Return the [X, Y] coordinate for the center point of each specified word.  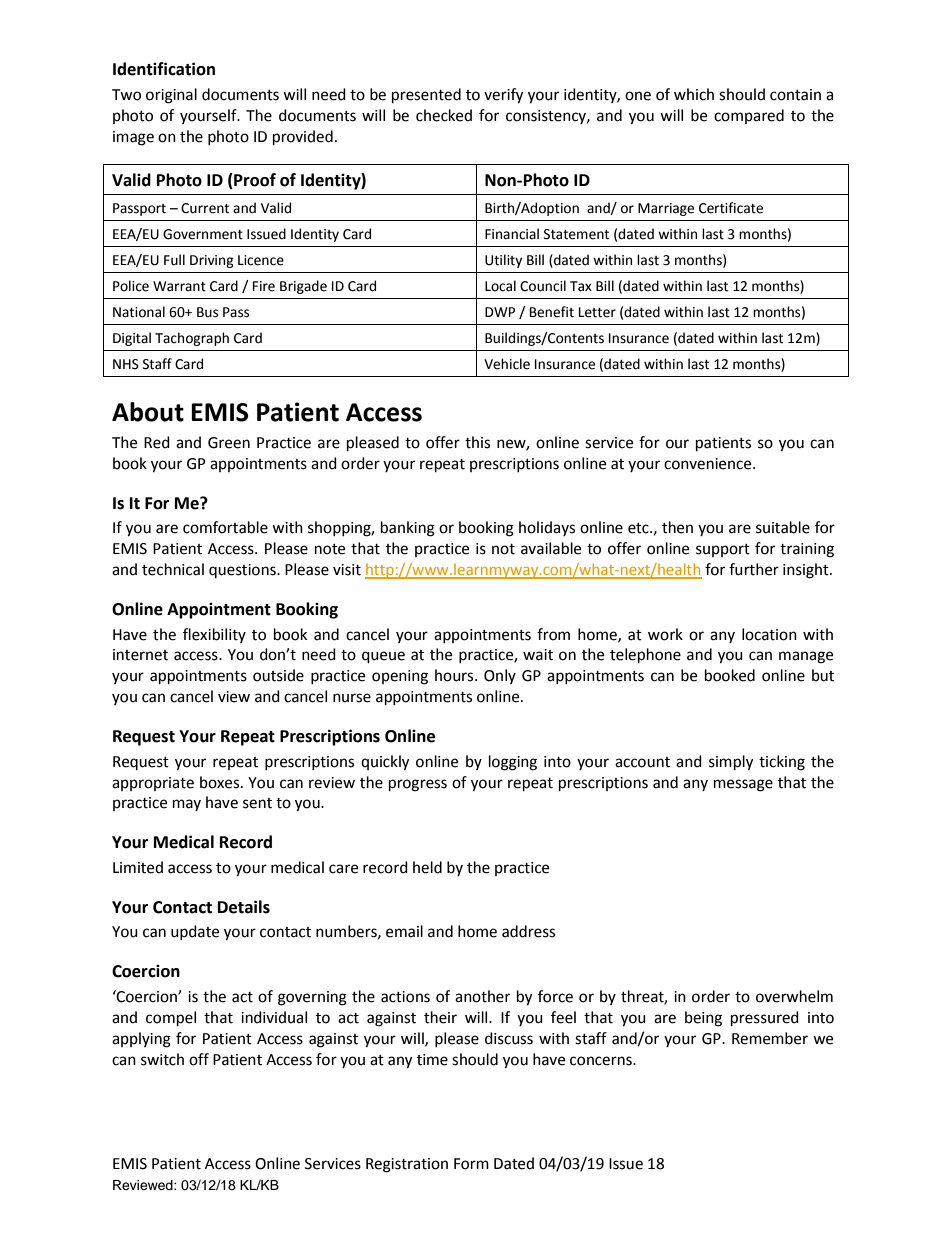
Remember [770, 1038]
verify [503, 96]
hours [455, 675]
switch [162, 1059]
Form [471, 1164]
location [769, 634]
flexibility [214, 635]
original [171, 96]
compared [749, 116]
